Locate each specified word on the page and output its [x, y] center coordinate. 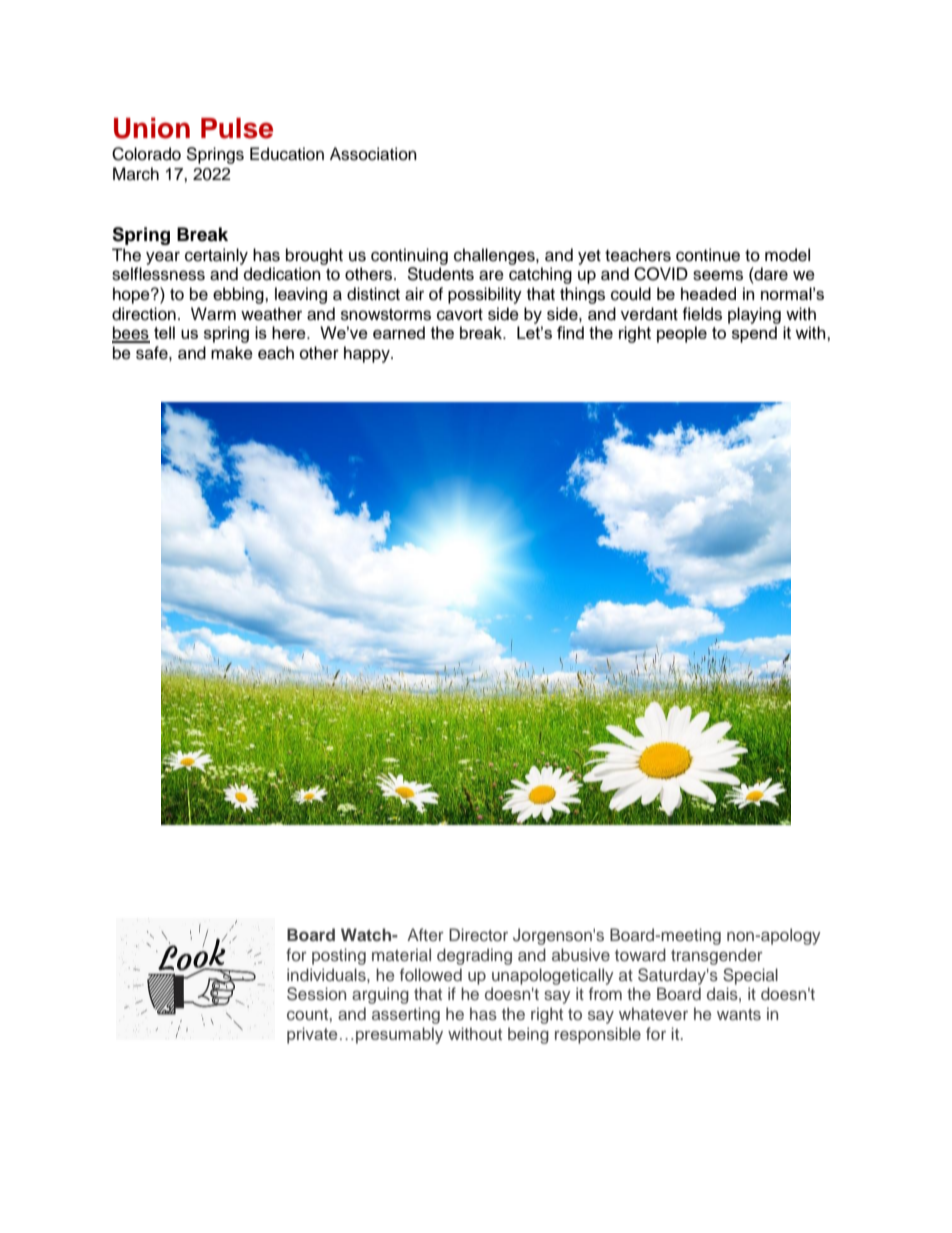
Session [316, 994]
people [682, 334]
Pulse [237, 128]
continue [708, 255]
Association [373, 154]
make [232, 353]
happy [368, 354]
